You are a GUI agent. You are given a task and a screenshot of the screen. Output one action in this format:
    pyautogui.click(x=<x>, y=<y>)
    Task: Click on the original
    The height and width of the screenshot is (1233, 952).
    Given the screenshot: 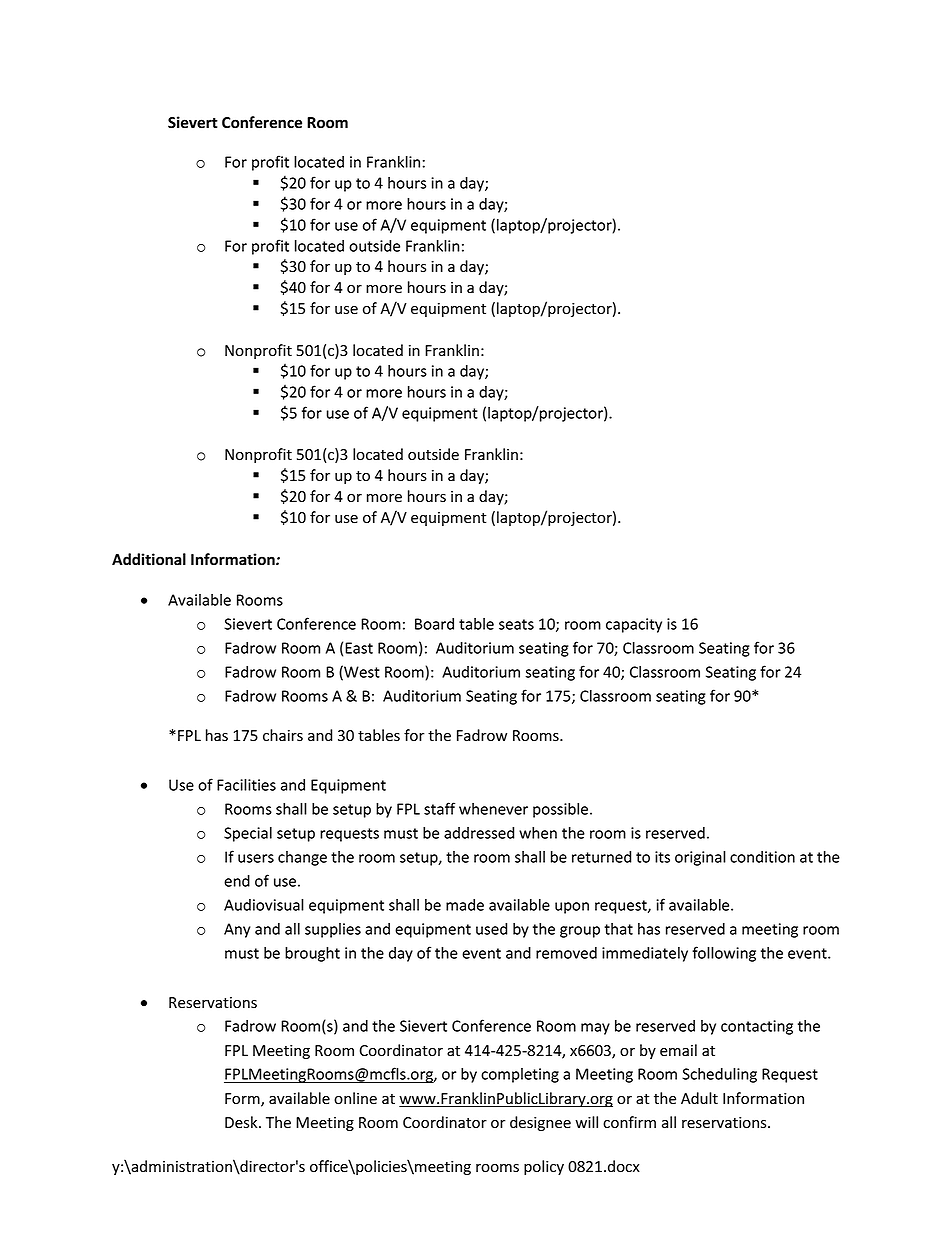 What is the action you would take?
    pyautogui.click(x=700, y=858)
